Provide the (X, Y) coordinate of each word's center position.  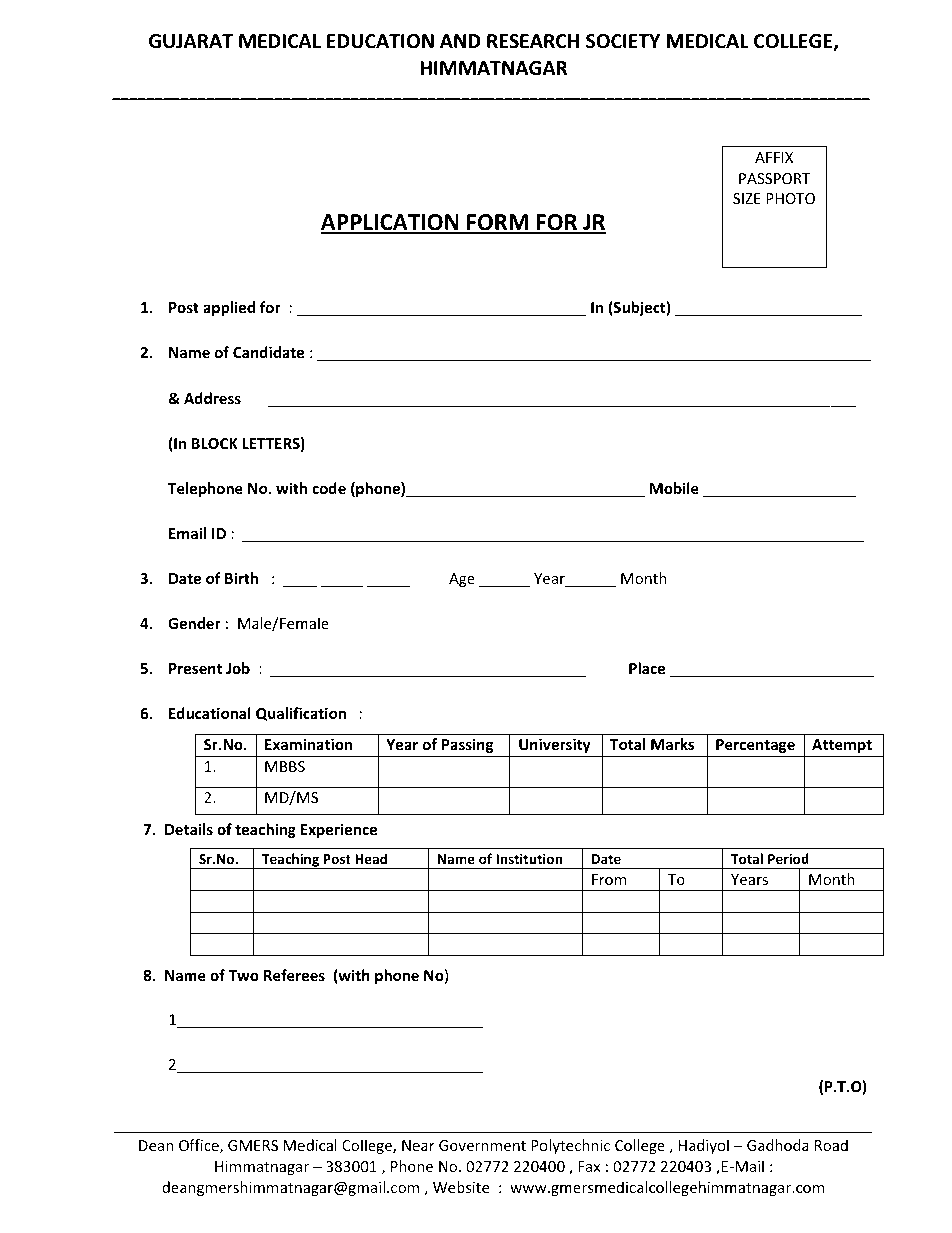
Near (418, 1145)
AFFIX (774, 157)
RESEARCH (533, 41)
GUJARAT (191, 41)
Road (831, 1145)
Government (482, 1145)
